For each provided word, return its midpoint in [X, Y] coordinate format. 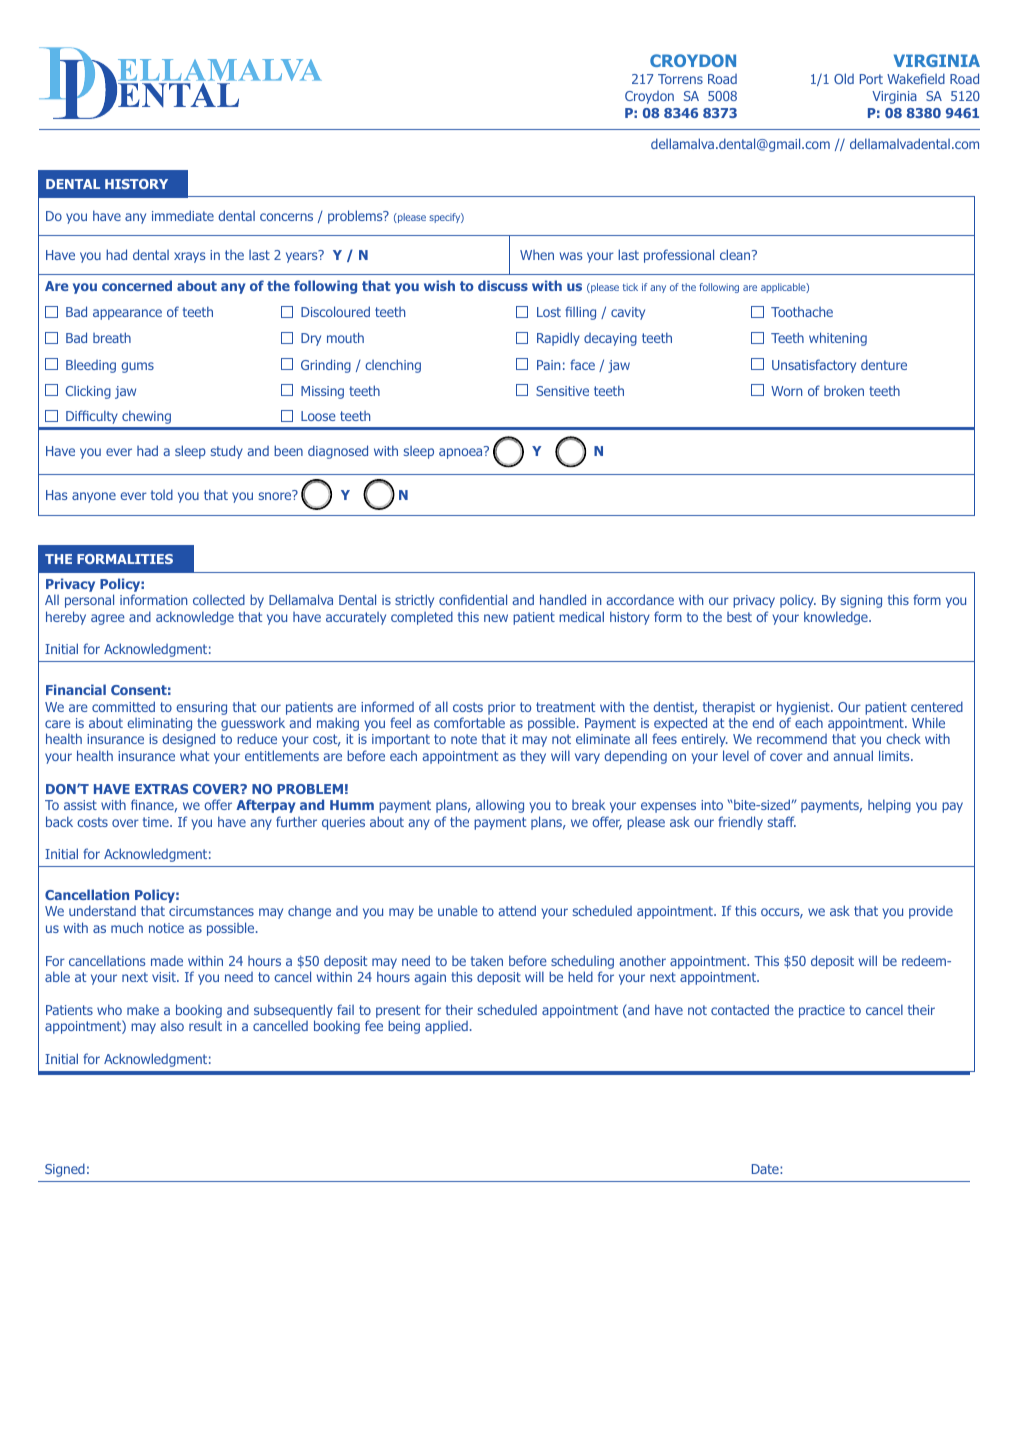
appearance [127, 314]
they [533, 757]
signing [861, 601]
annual [853, 755]
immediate [183, 215]
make [143, 1009]
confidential [473, 599]
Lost [549, 312]
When [537, 255]
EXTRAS [161, 789]
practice [822, 1011]
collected [219, 599]
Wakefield [916, 78]
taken [487, 960]
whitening [838, 339]
